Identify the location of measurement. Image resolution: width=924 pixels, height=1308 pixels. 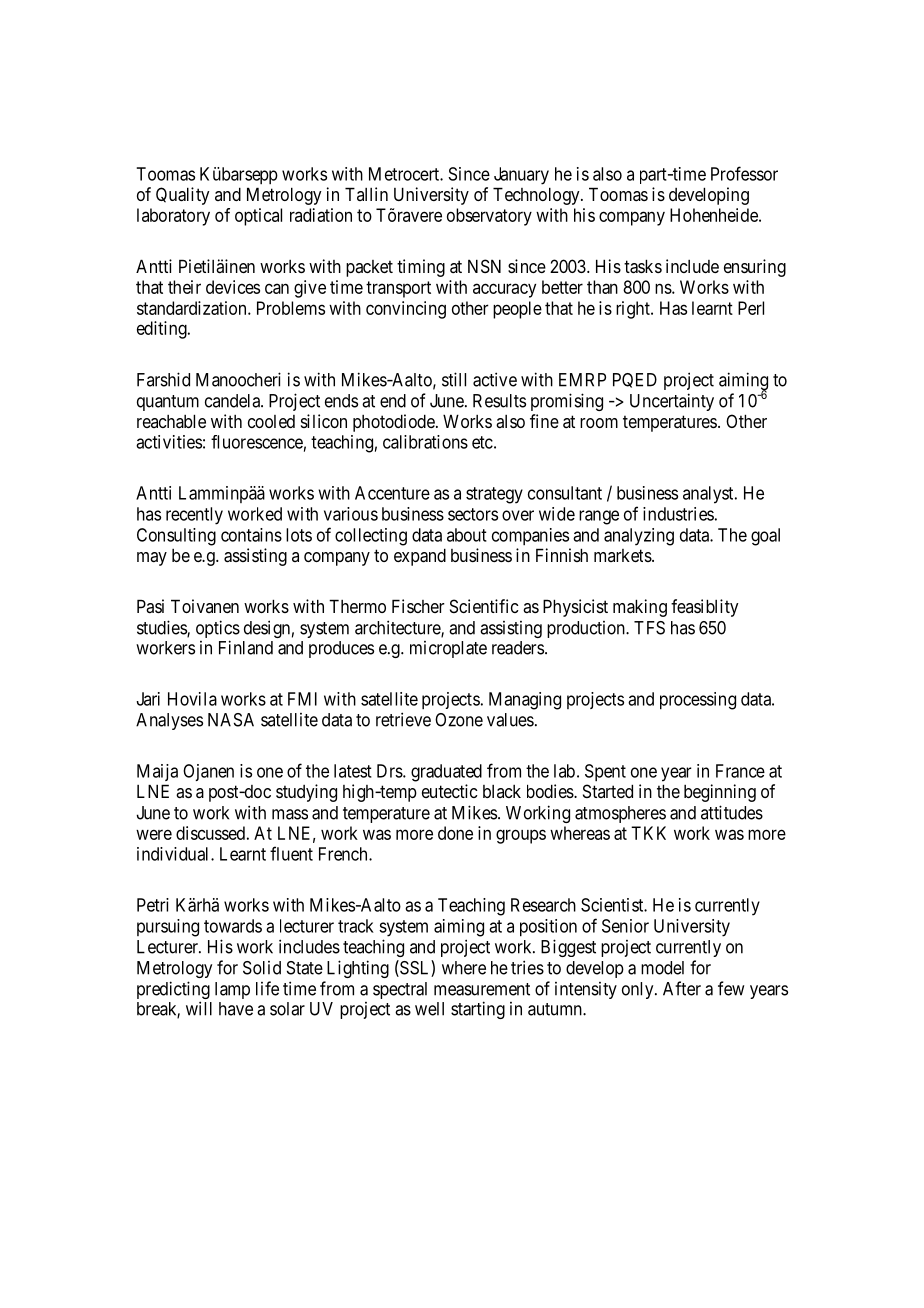
(482, 989).
